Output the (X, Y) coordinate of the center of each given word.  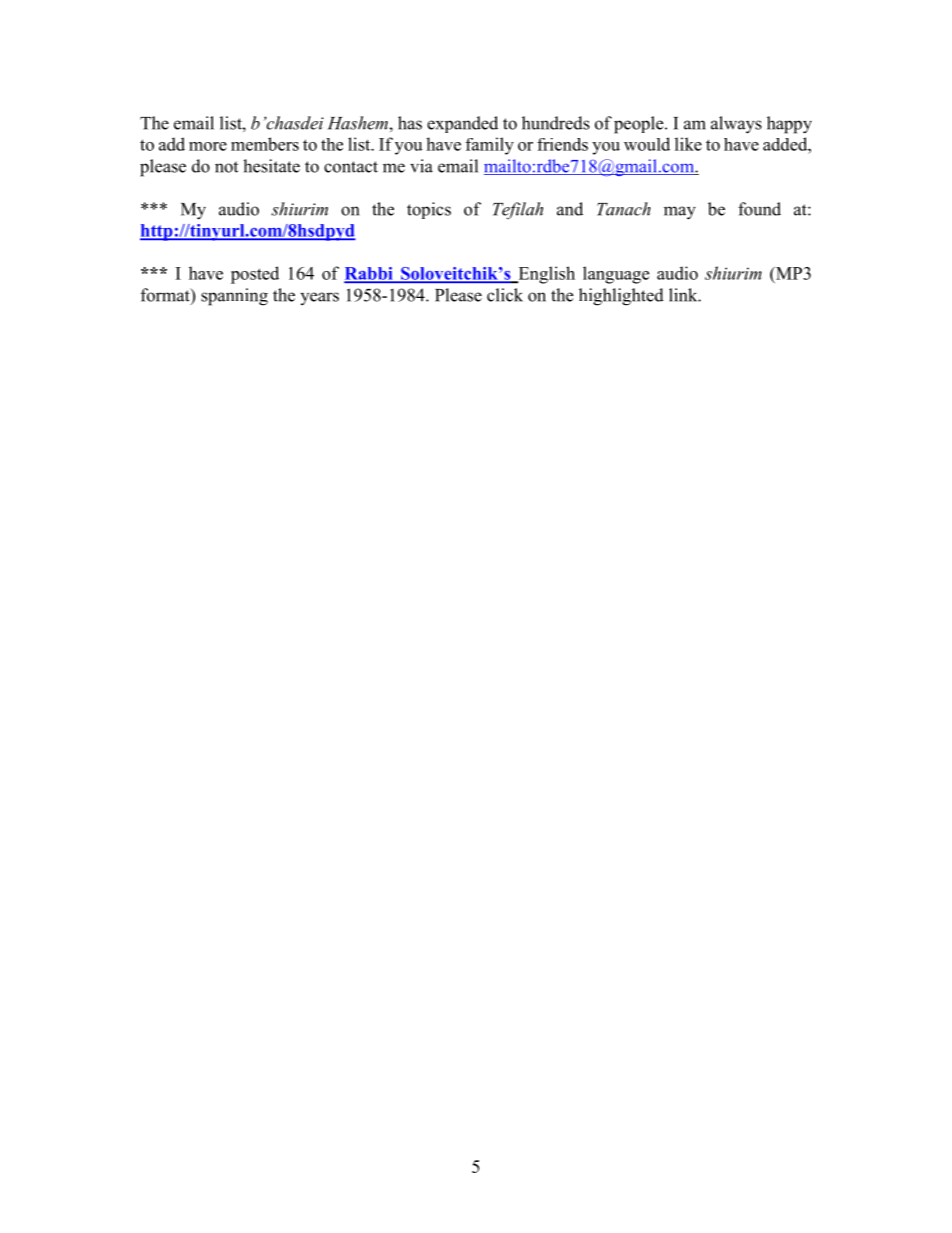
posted (255, 275)
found (759, 209)
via (421, 166)
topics (429, 210)
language (616, 275)
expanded (462, 124)
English (545, 275)
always (736, 125)
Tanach (624, 209)
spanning (234, 297)
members (265, 144)
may (680, 213)
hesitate (271, 166)
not (226, 167)
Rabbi (369, 274)
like (688, 144)
